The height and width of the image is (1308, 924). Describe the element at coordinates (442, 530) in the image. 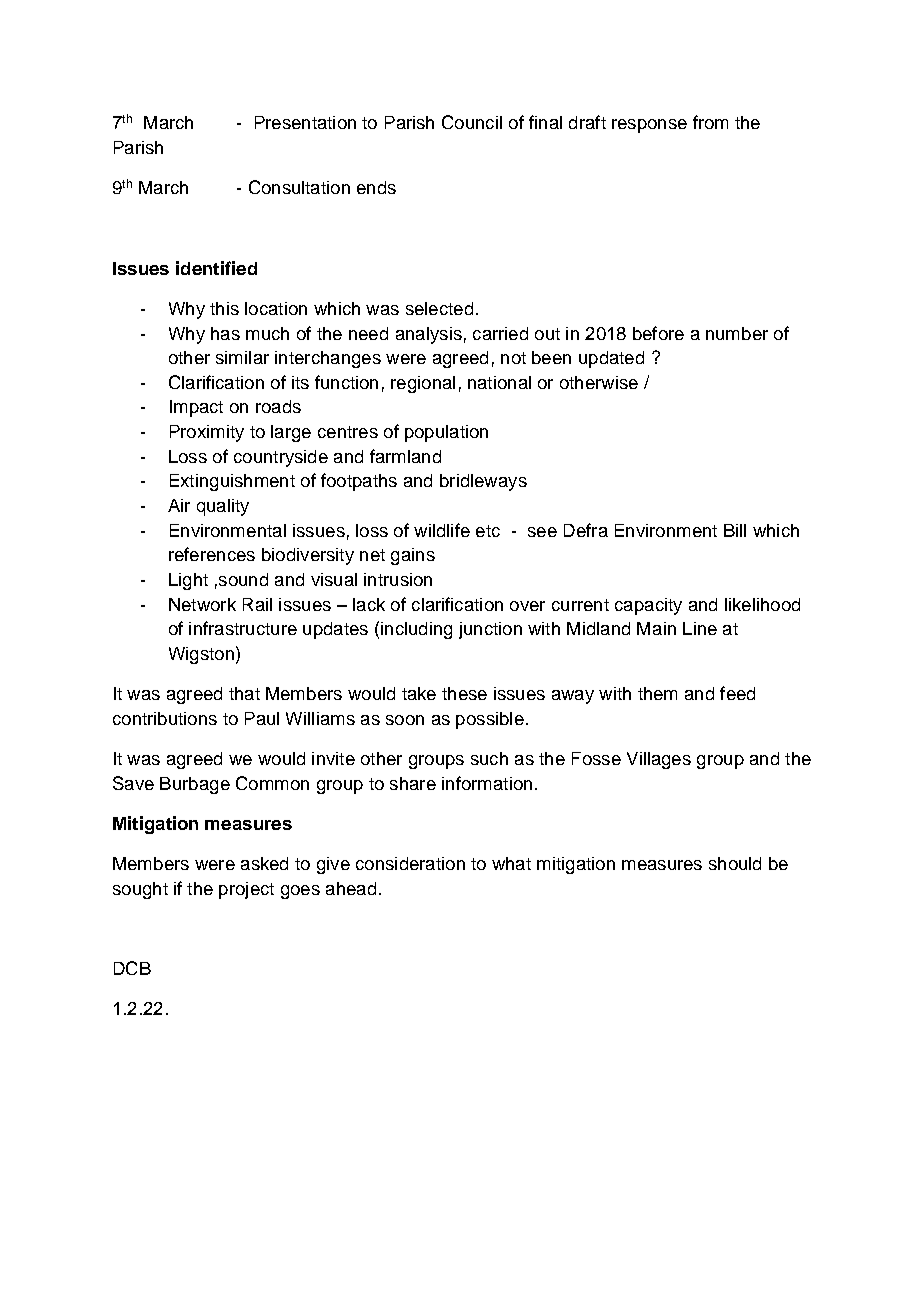

I see `wildlife` at that location.
